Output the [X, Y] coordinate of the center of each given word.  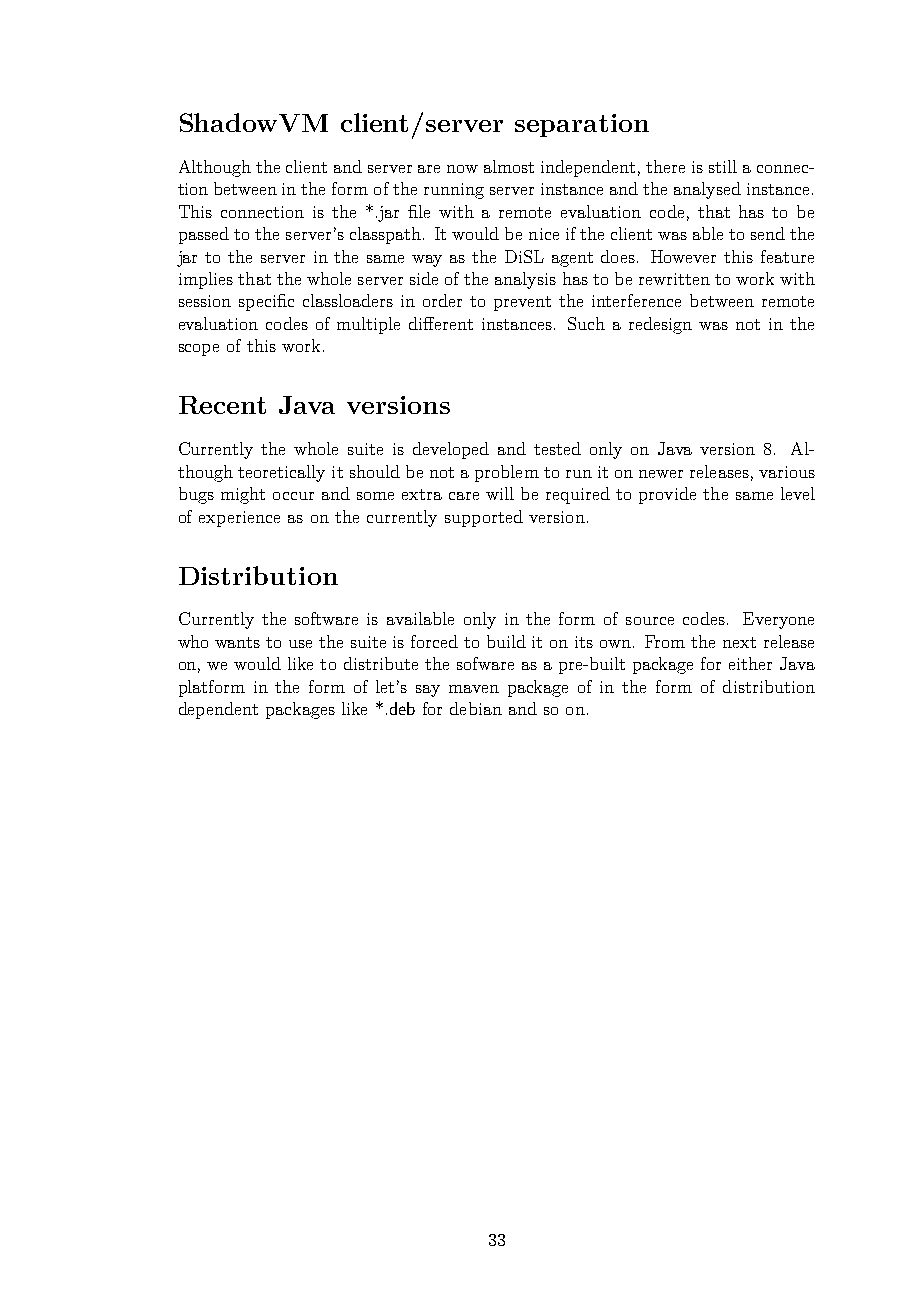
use [300, 644]
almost [509, 166]
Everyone [778, 620]
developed [451, 450]
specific [266, 302]
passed [204, 235]
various [787, 472]
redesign [660, 325]
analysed [707, 190]
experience [239, 519]
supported [484, 518]
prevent [522, 303]
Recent [222, 405]
